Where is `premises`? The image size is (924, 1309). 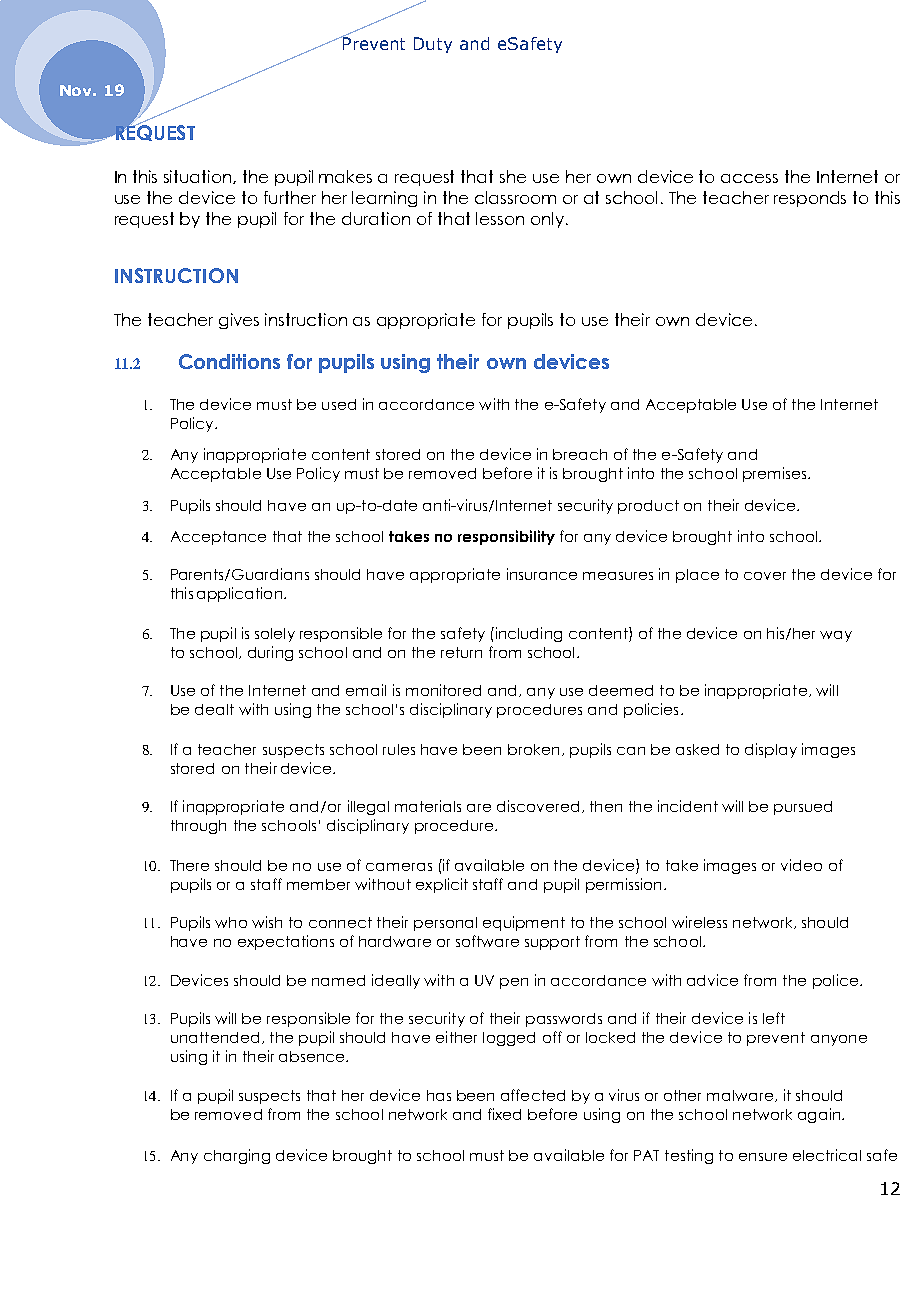
premises is located at coordinates (776, 474).
